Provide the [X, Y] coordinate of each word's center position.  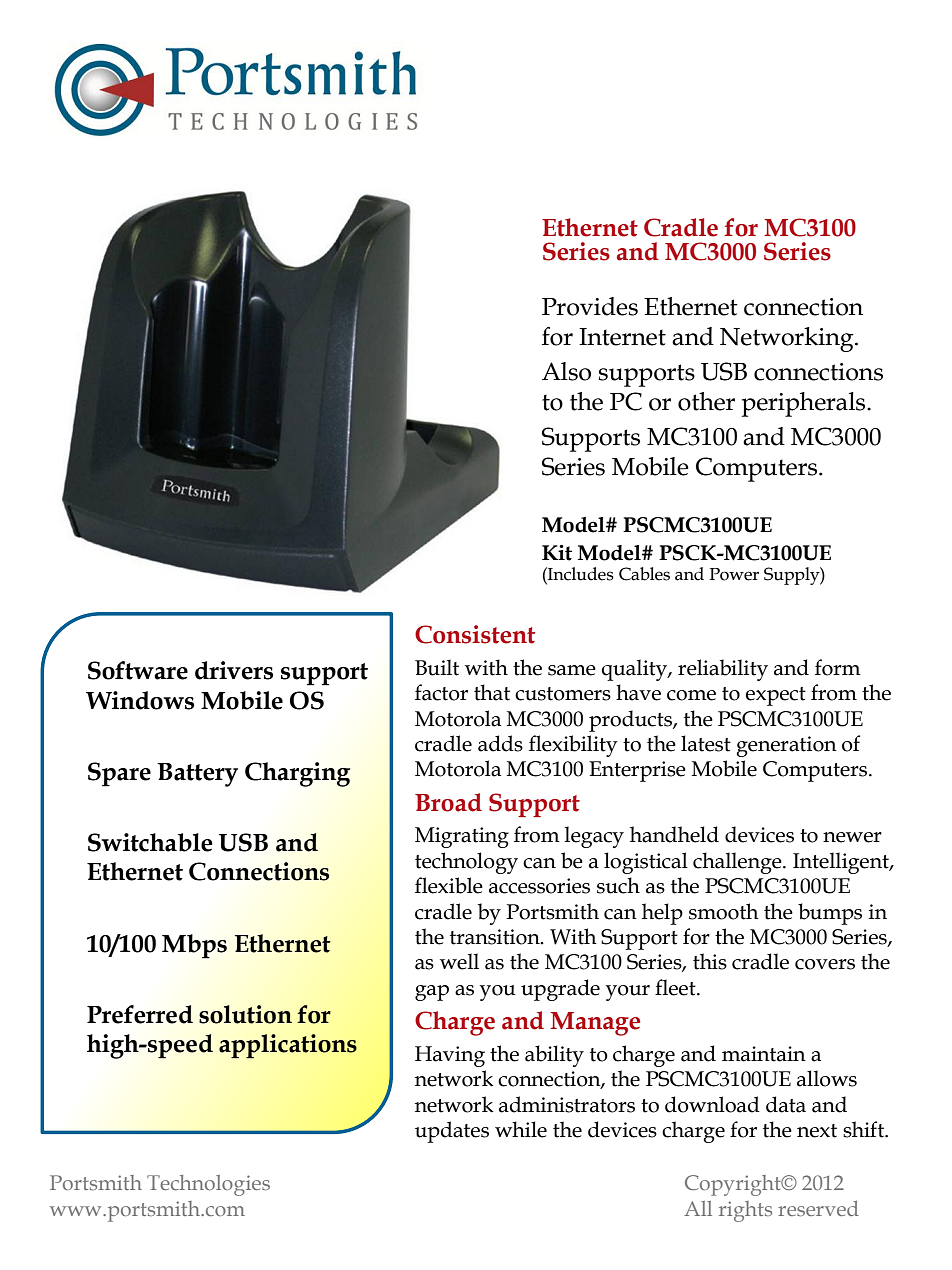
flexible [449, 885]
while [521, 1129]
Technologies [208, 1185]
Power [734, 574]
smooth [724, 911]
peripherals [805, 404]
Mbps [194, 946]
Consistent [475, 634]
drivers [234, 670]
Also [566, 371]
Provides [590, 306]
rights [745, 1211]
